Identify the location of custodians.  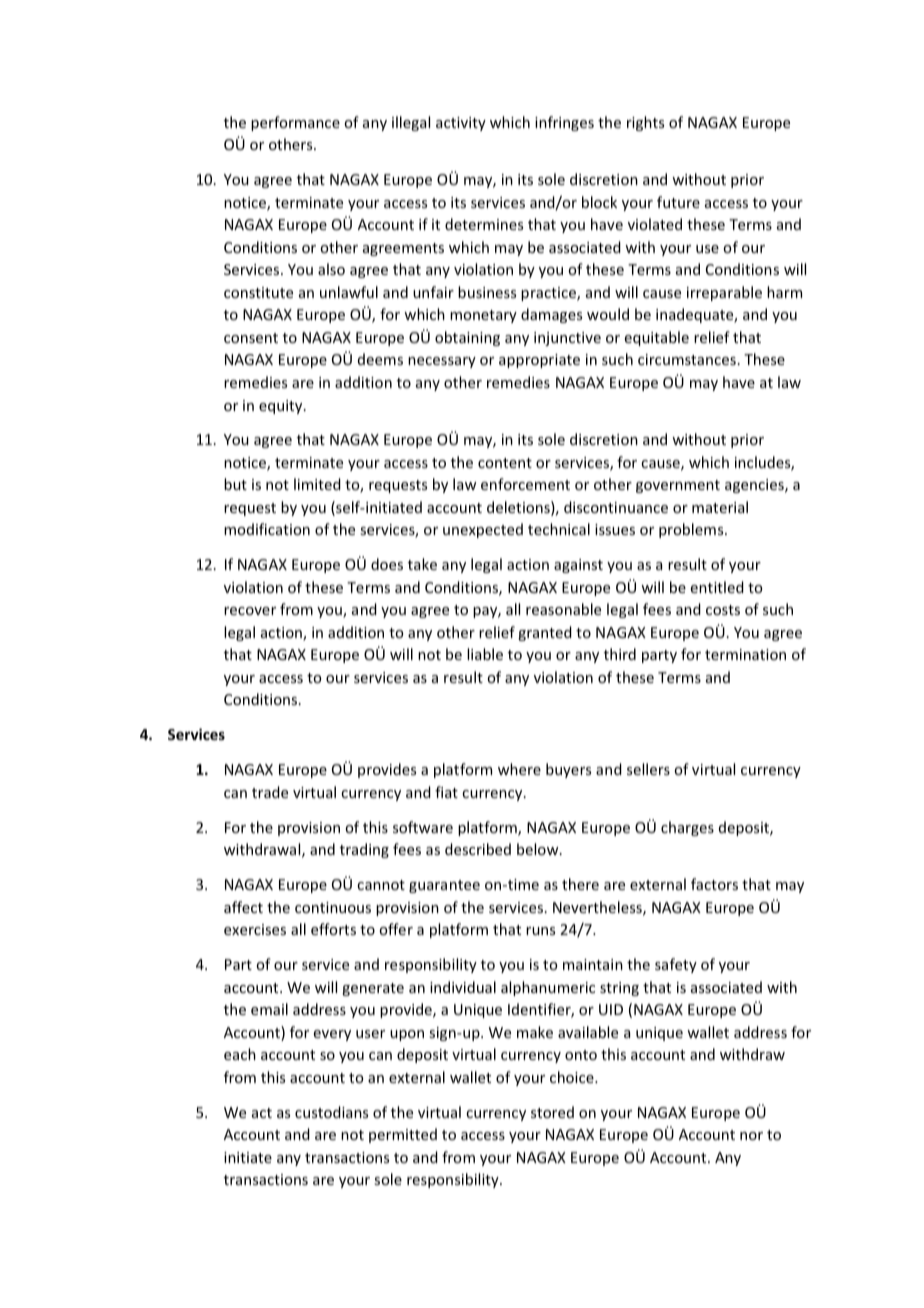
(331, 1112).
